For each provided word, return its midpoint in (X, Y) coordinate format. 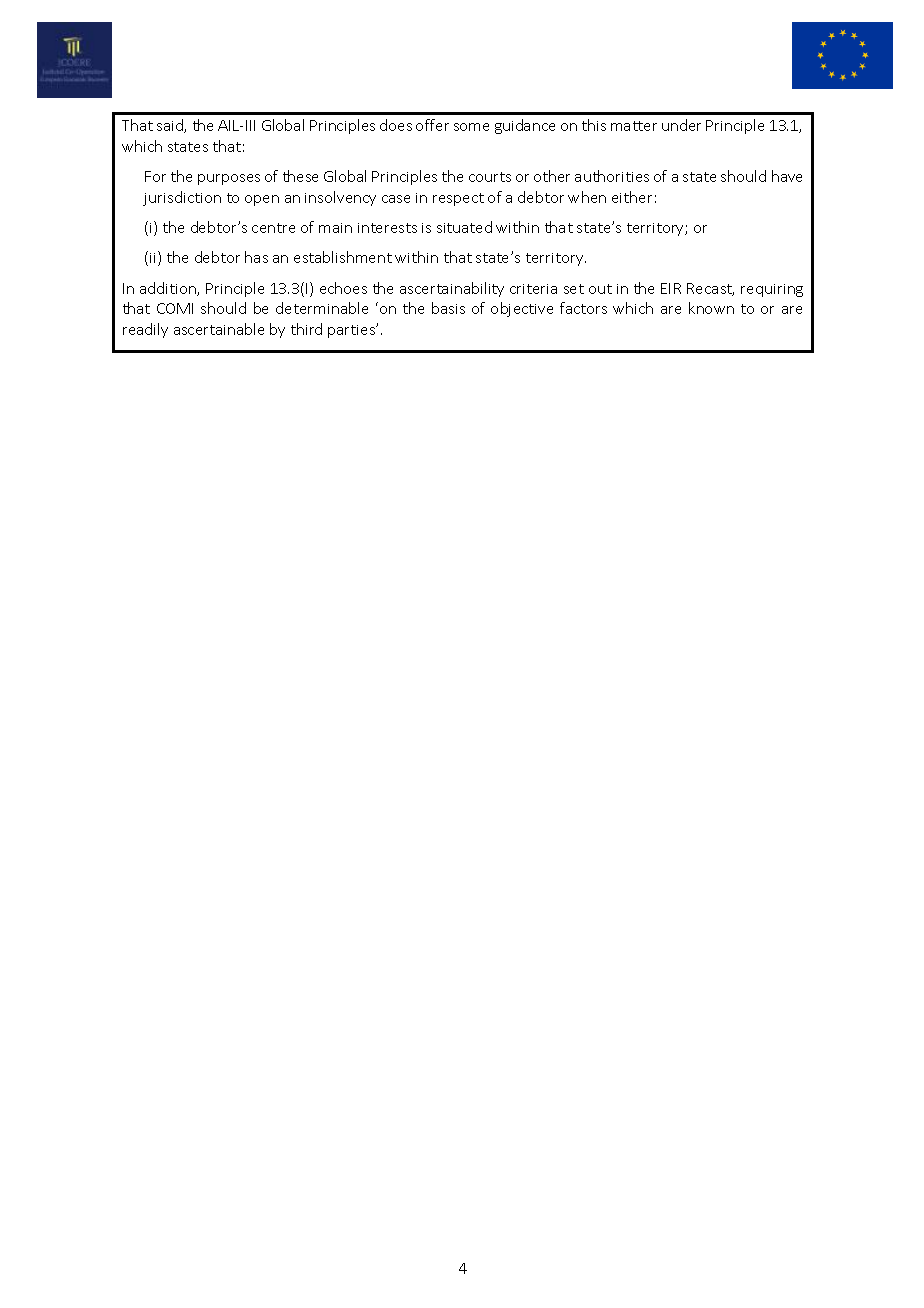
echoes (343, 288)
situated (464, 227)
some (471, 127)
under (681, 125)
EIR (671, 288)
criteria (533, 289)
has (256, 257)
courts (490, 177)
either (632, 197)
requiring (772, 290)
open (262, 200)
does (396, 125)
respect (458, 199)
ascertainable (219, 329)
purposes (229, 179)
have (787, 176)
